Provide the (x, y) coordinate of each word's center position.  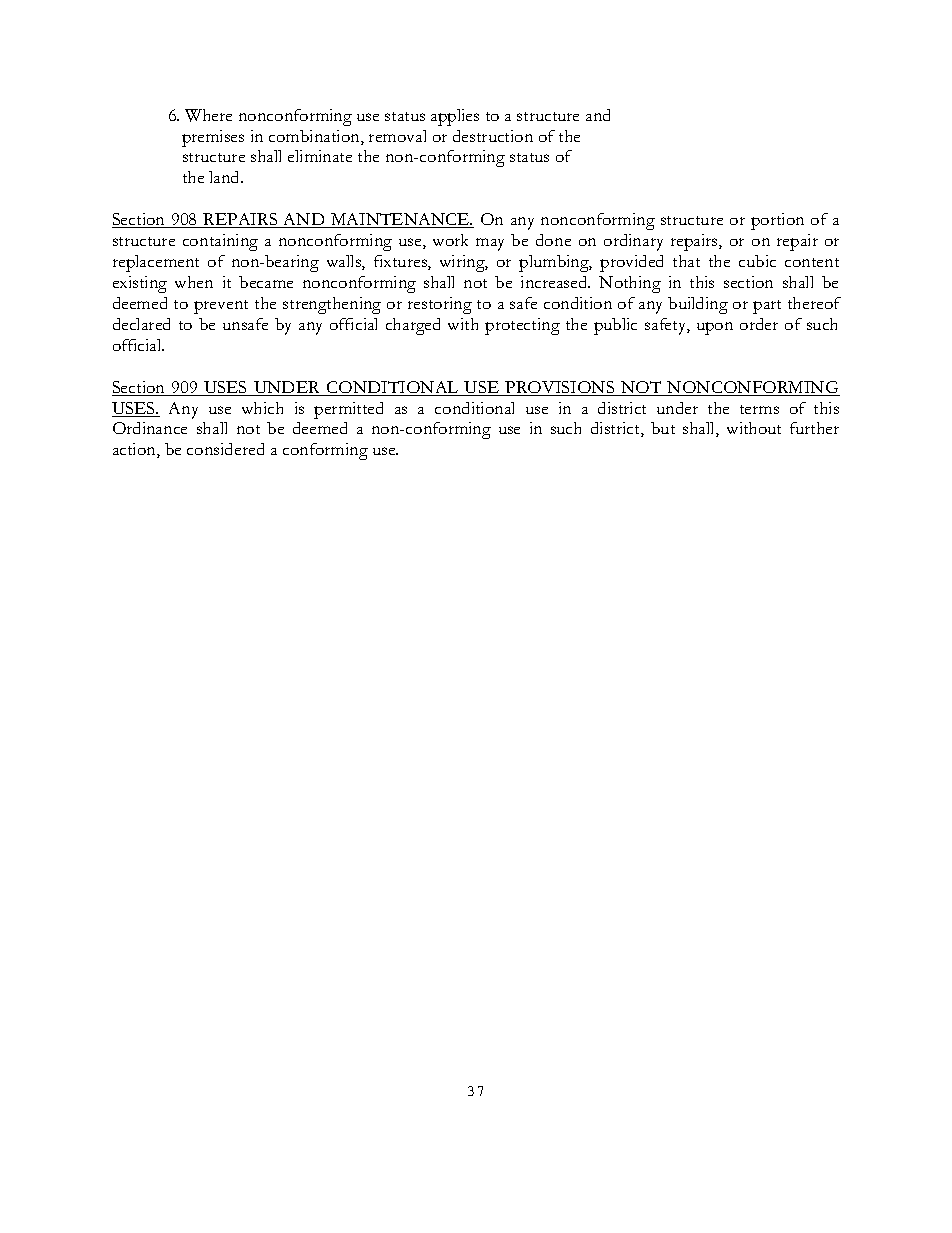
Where (208, 115)
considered (225, 449)
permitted (348, 410)
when (194, 282)
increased (555, 282)
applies (455, 117)
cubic (757, 261)
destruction (493, 136)
